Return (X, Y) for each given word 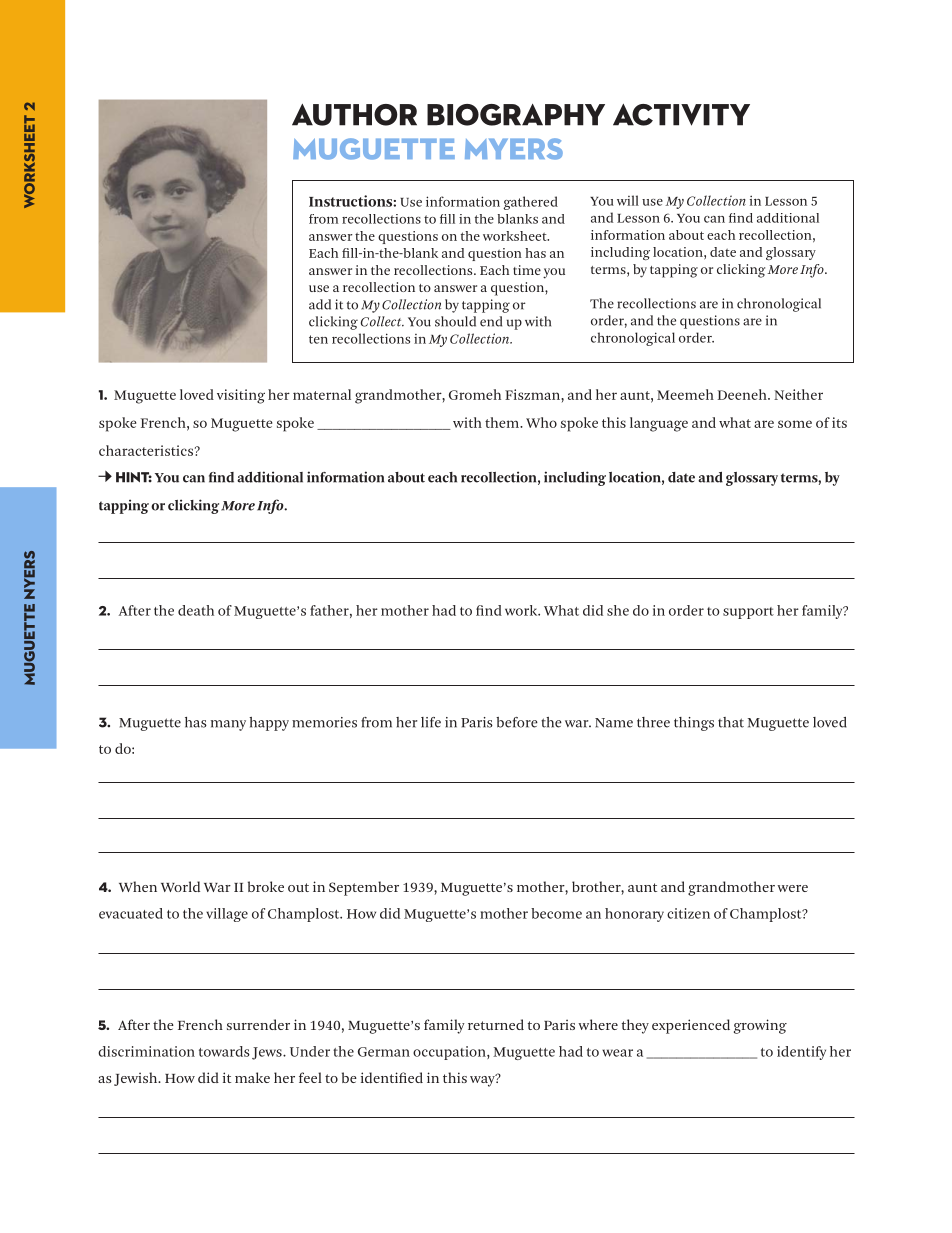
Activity (681, 115)
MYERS (514, 149)
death (196, 610)
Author (354, 115)
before (517, 722)
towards (224, 1051)
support (748, 613)
